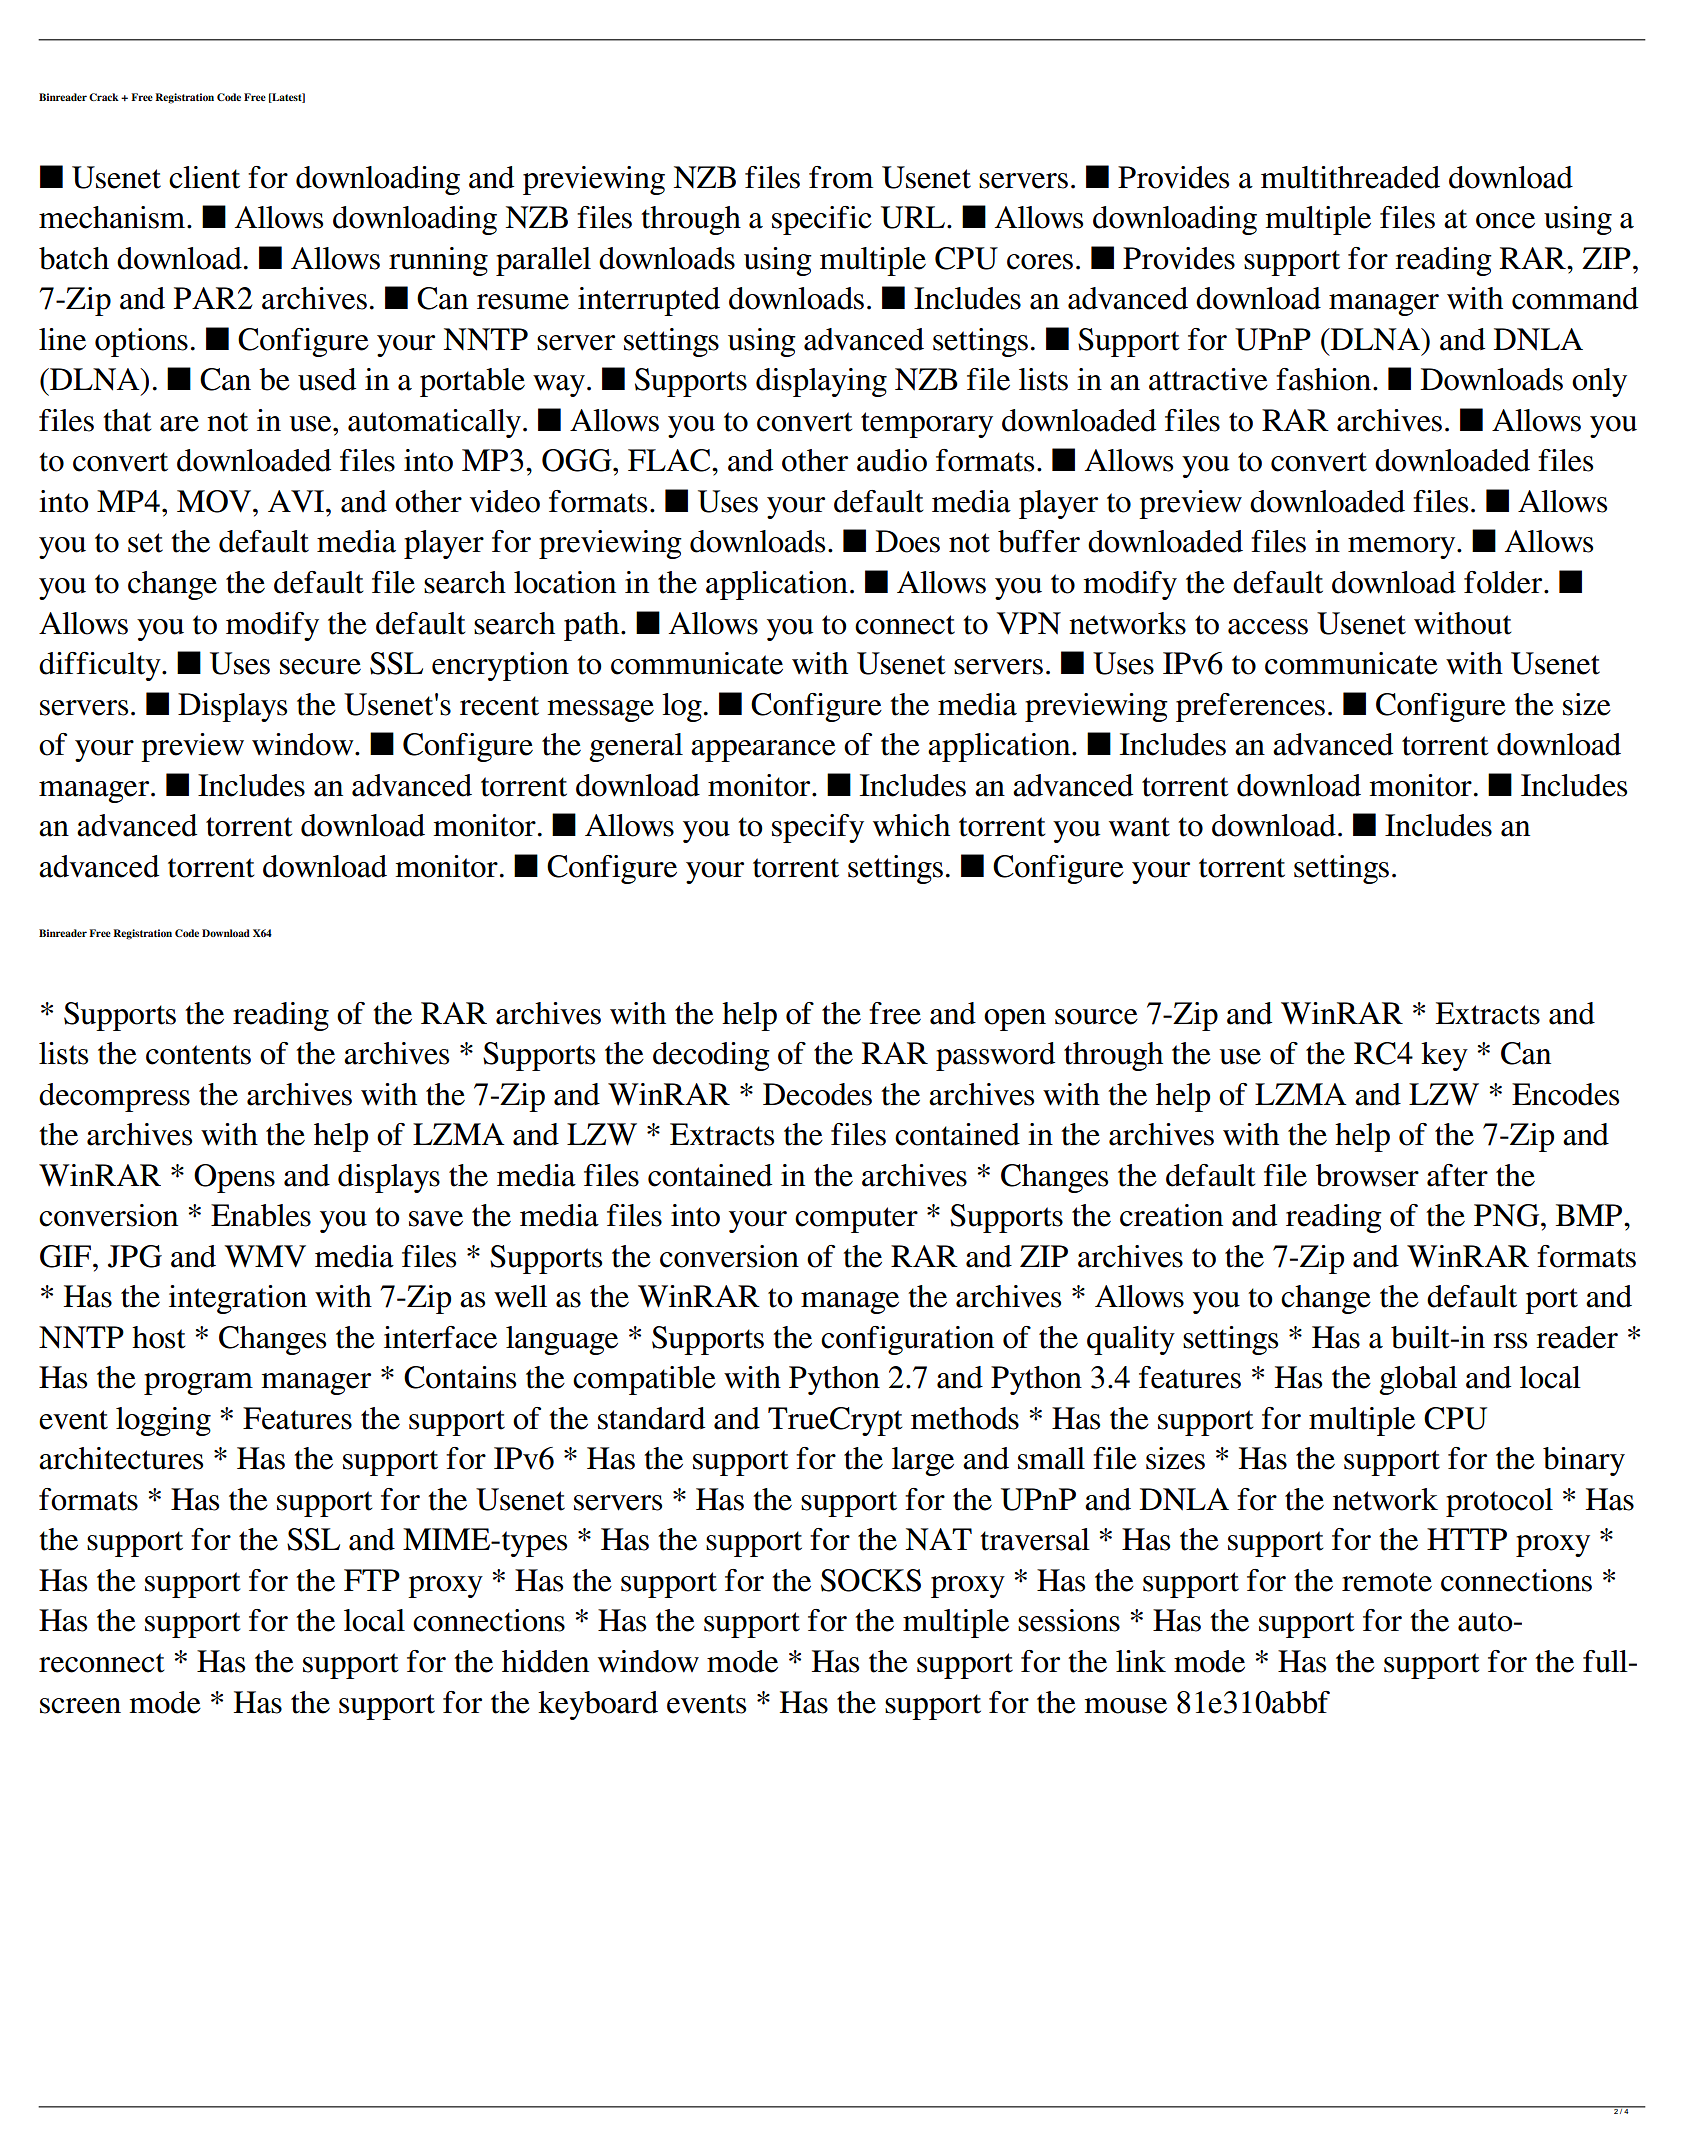 The width and height of the image is (1684, 2133). What do you see at coordinates (1457, 1175) in the image?
I see `after` at bounding box center [1457, 1175].
